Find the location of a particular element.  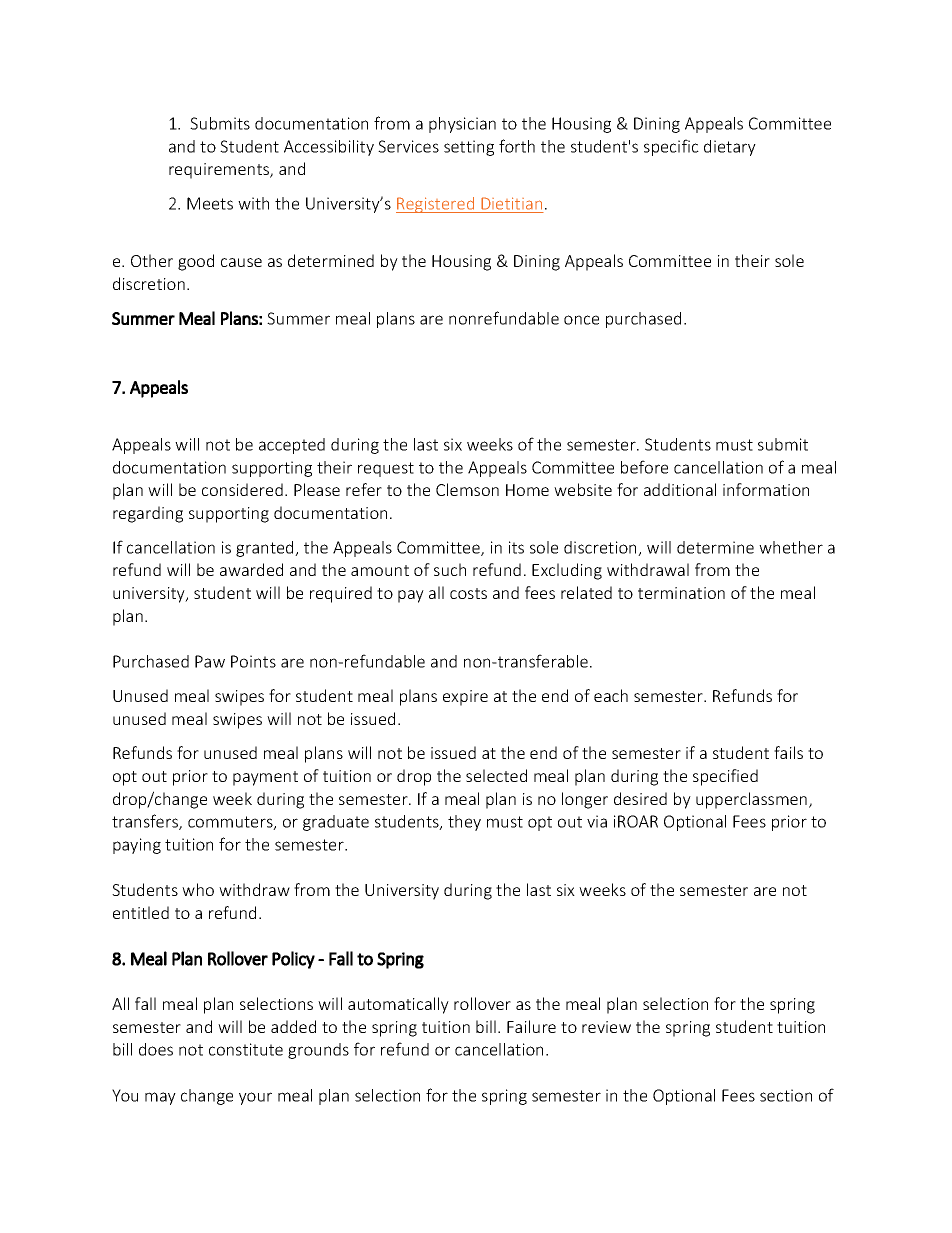

considered is located at coordinates (242, 489).
